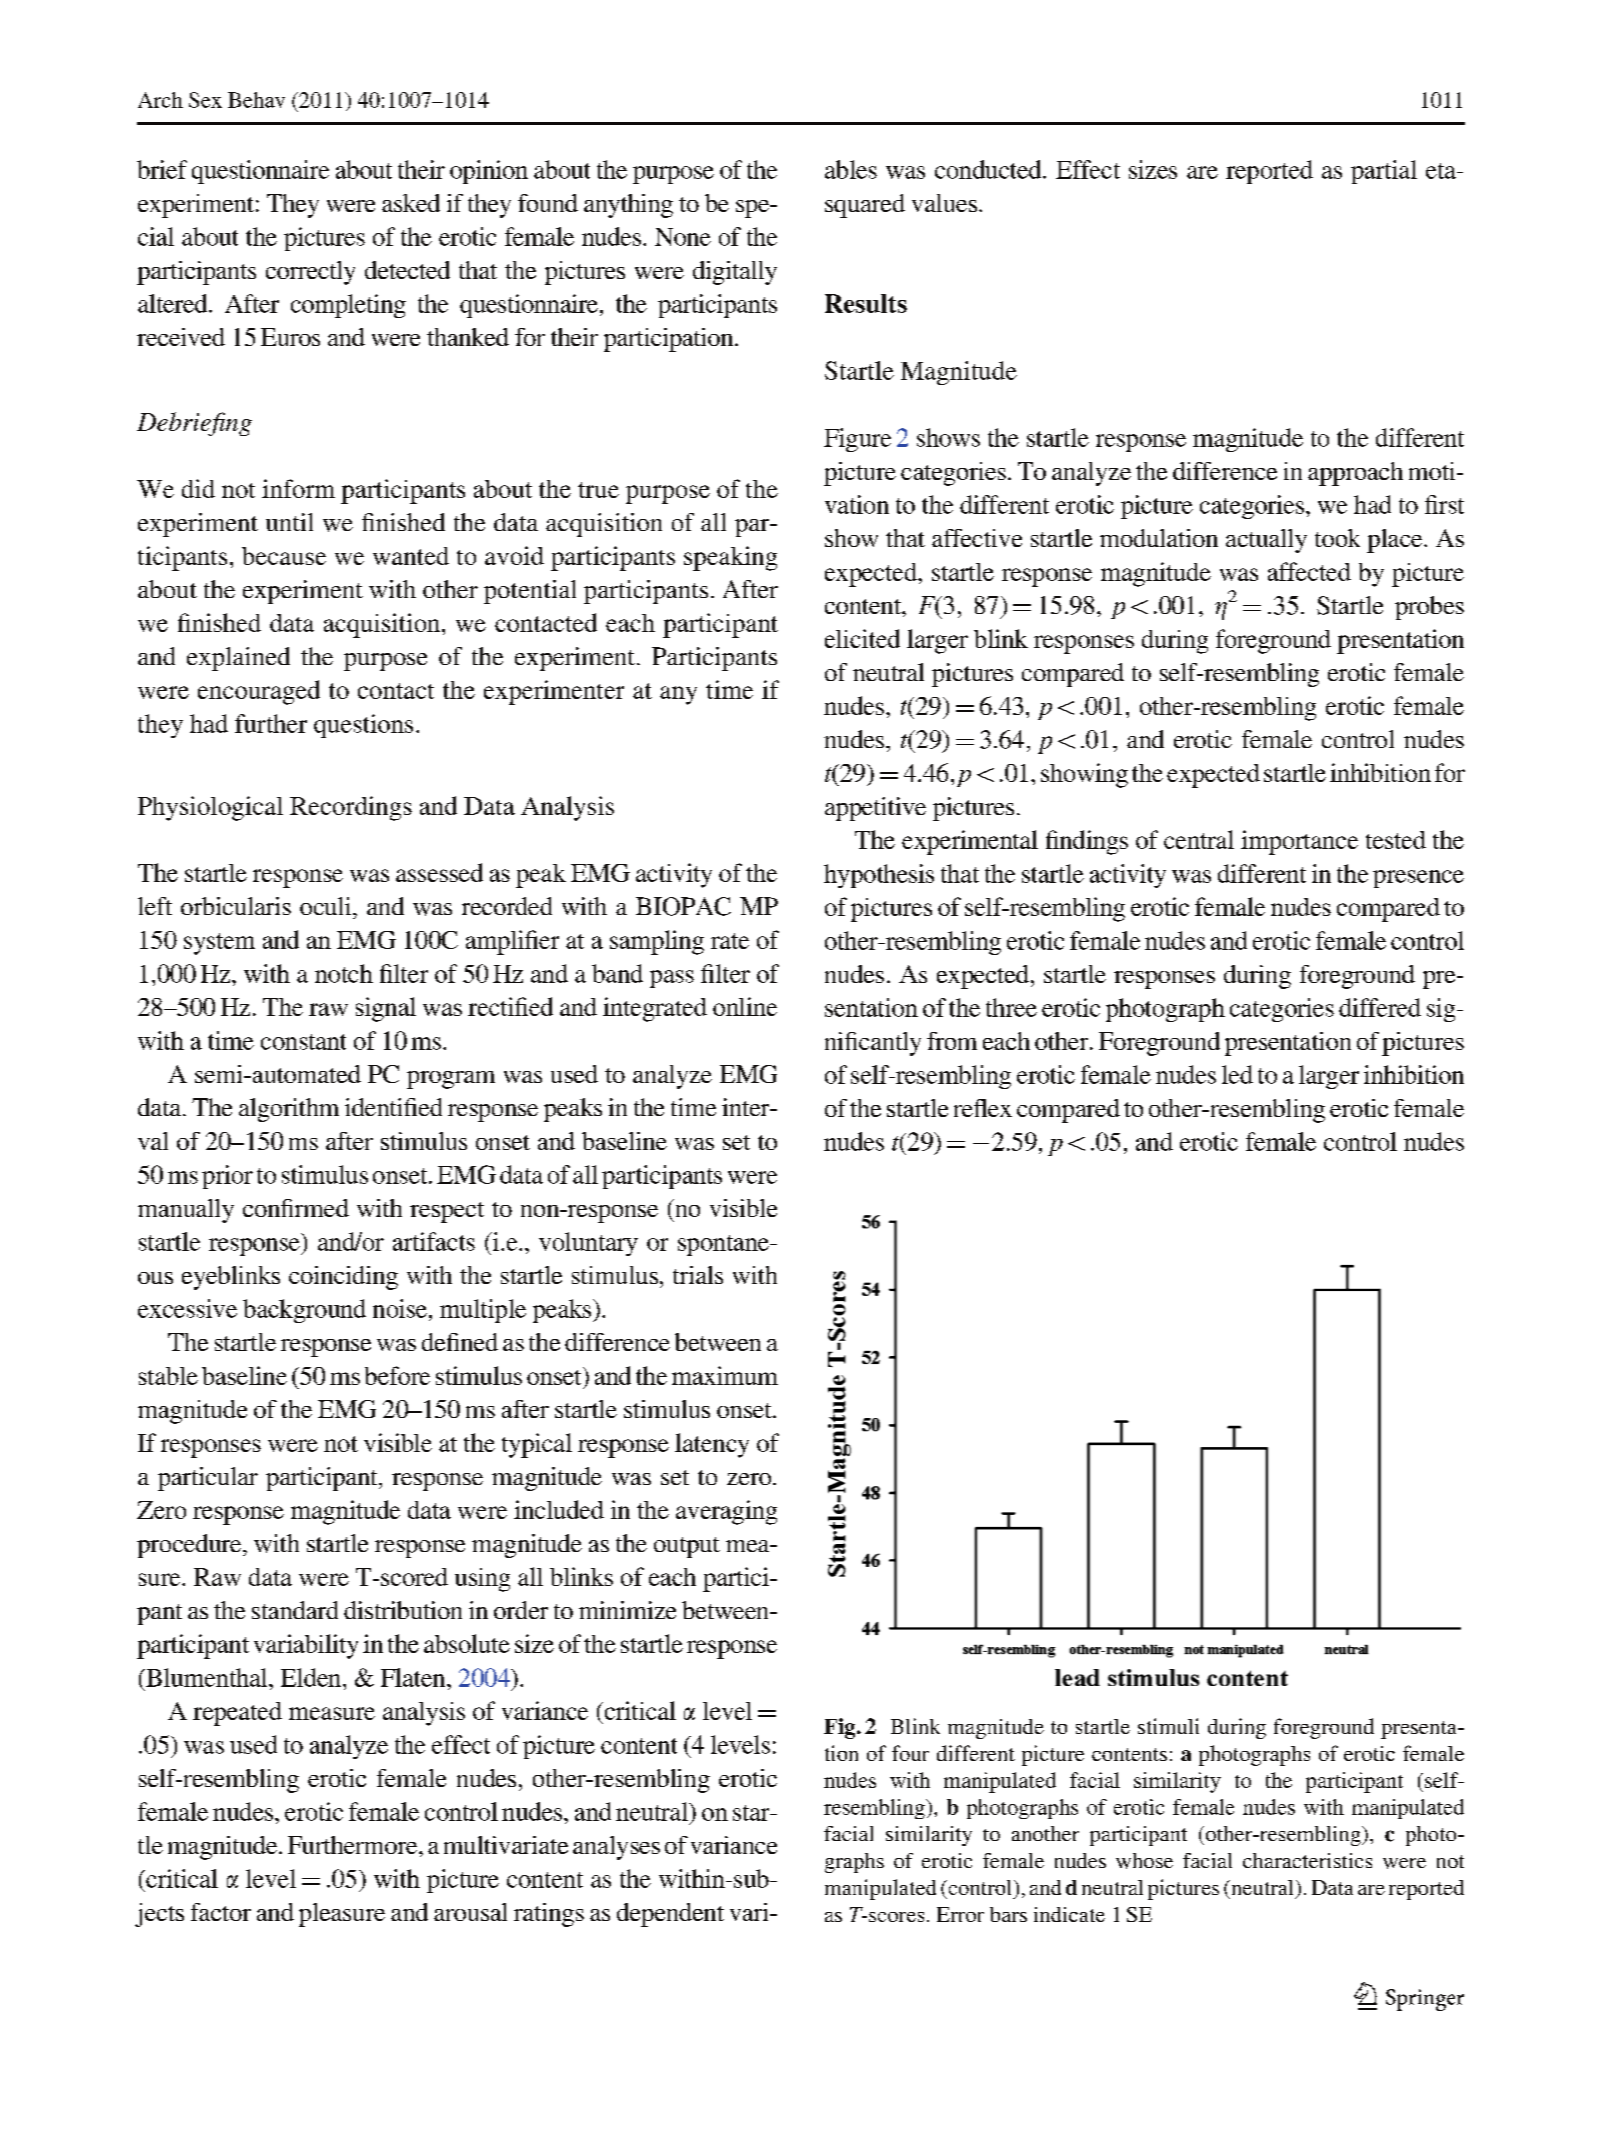 The width and height of the image is (1602, 2129). Describe the element at coordinates (745, 1006) in the image. I see `online` at that location.
